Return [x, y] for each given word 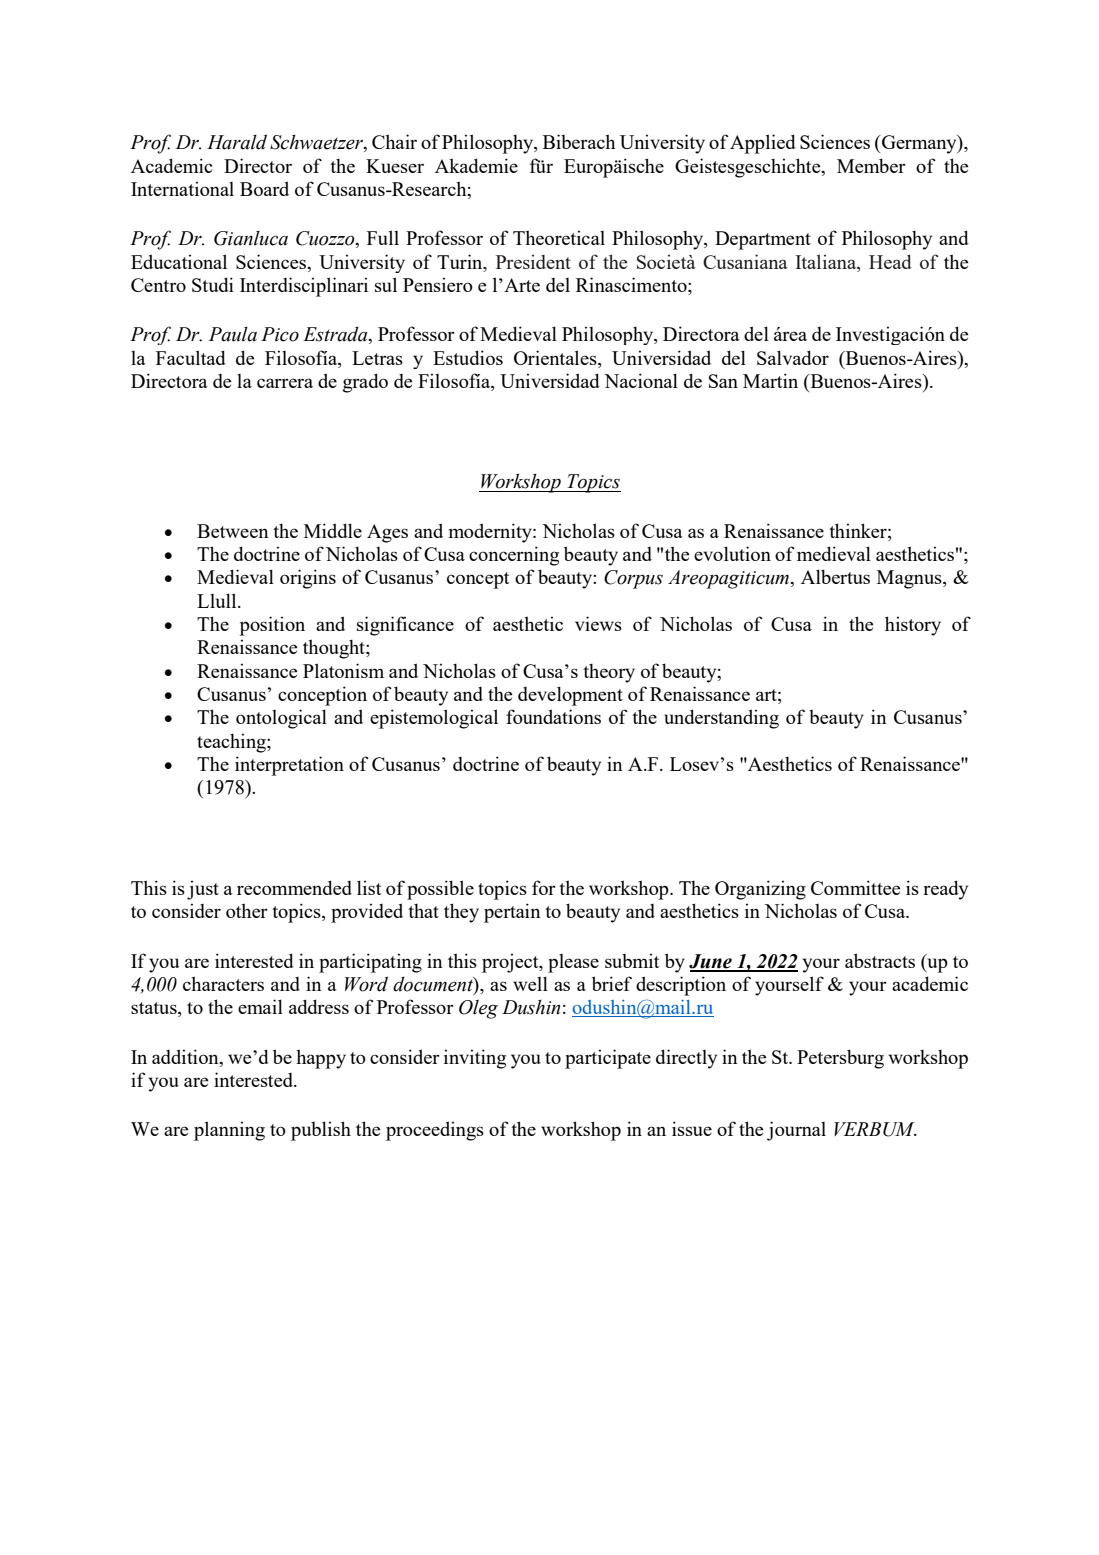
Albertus [835, 576]
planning [229, 1131]
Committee [855, 887]
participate [608, 1059]
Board [264, 188]
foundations [553, 716]
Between [233, 531]
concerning [514, 556]
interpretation [289, 766]
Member [871, 165]
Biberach [579, 141]
